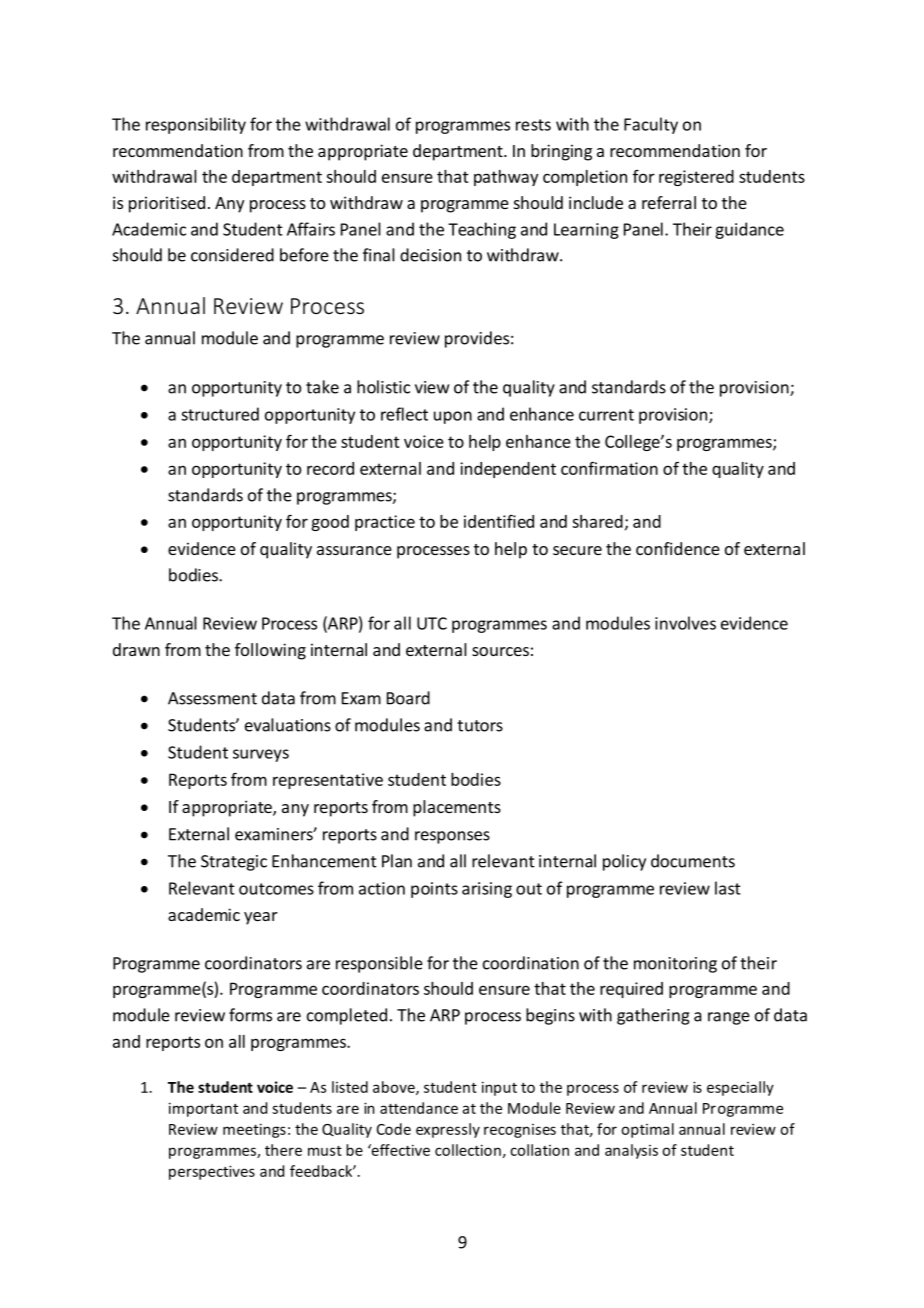 Image resolution: width=924 pixels, height=1308 pixels. Describe the element at coordinates (693, 861) in the screenshot. I see `documents` at that location.
